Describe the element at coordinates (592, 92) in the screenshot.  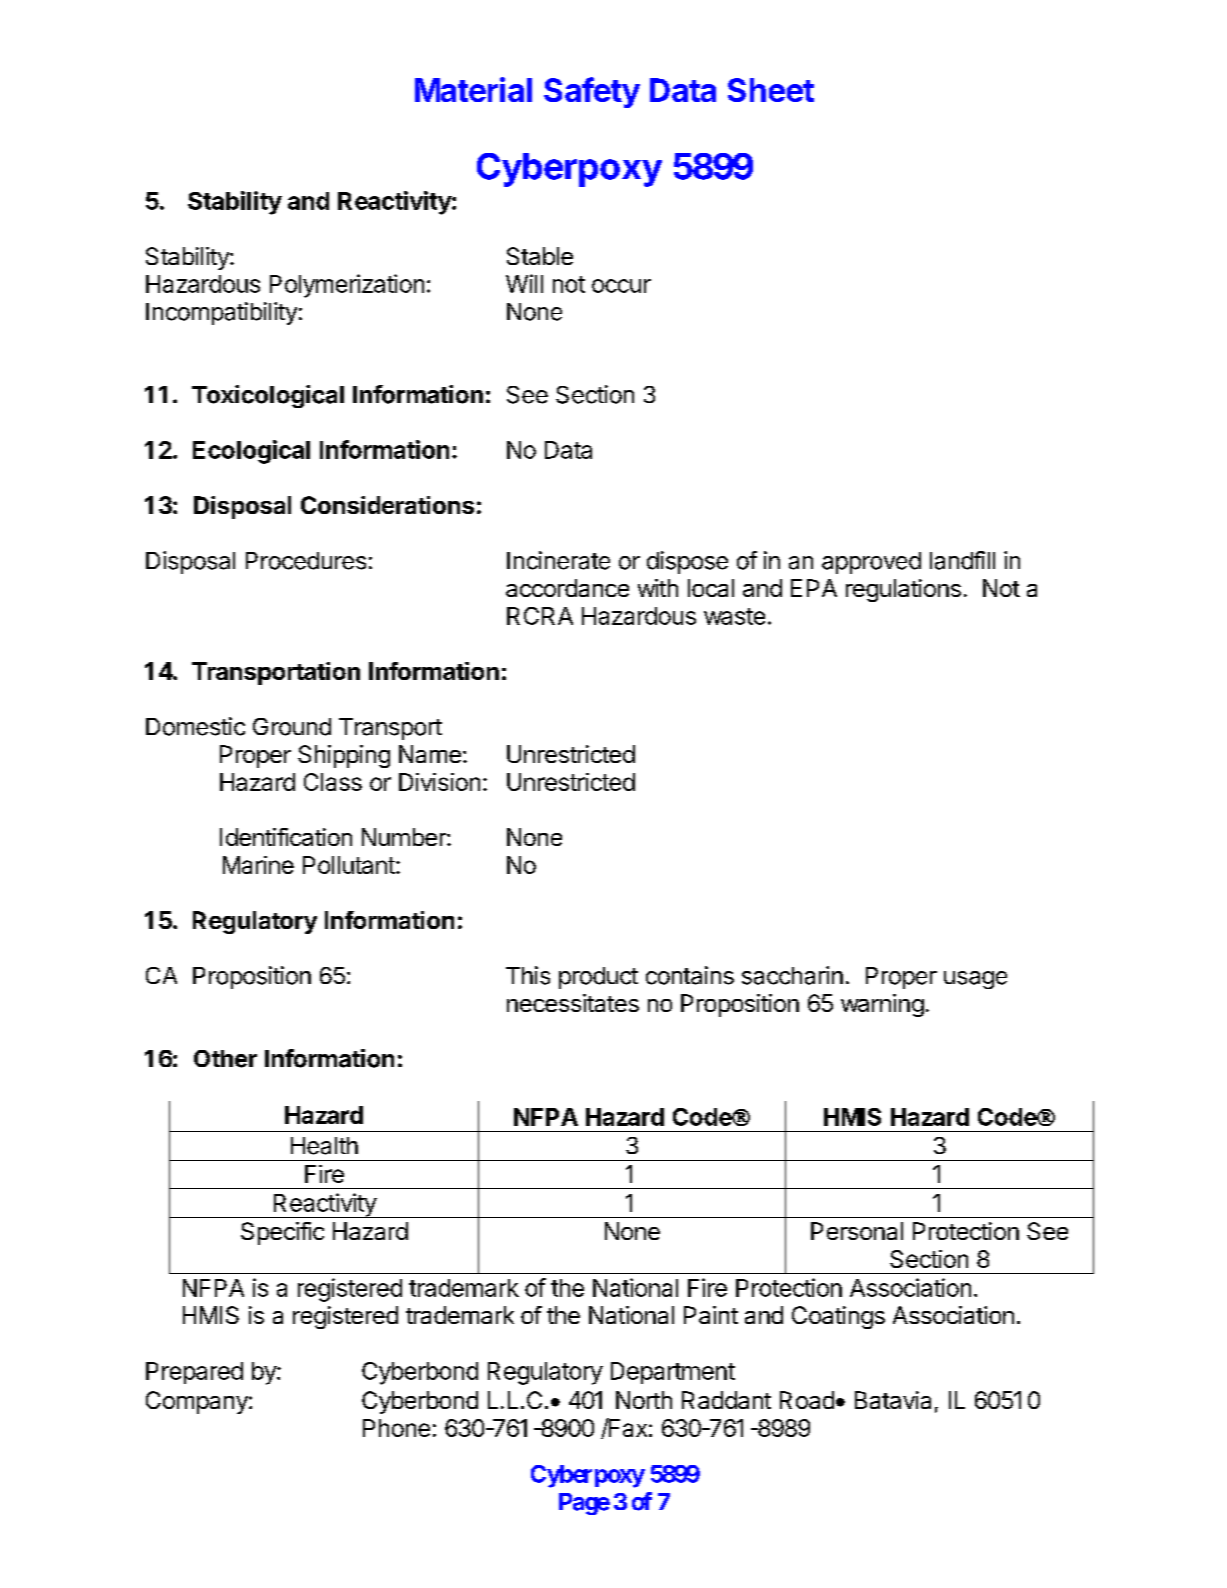
I see `Safety` at that location.
